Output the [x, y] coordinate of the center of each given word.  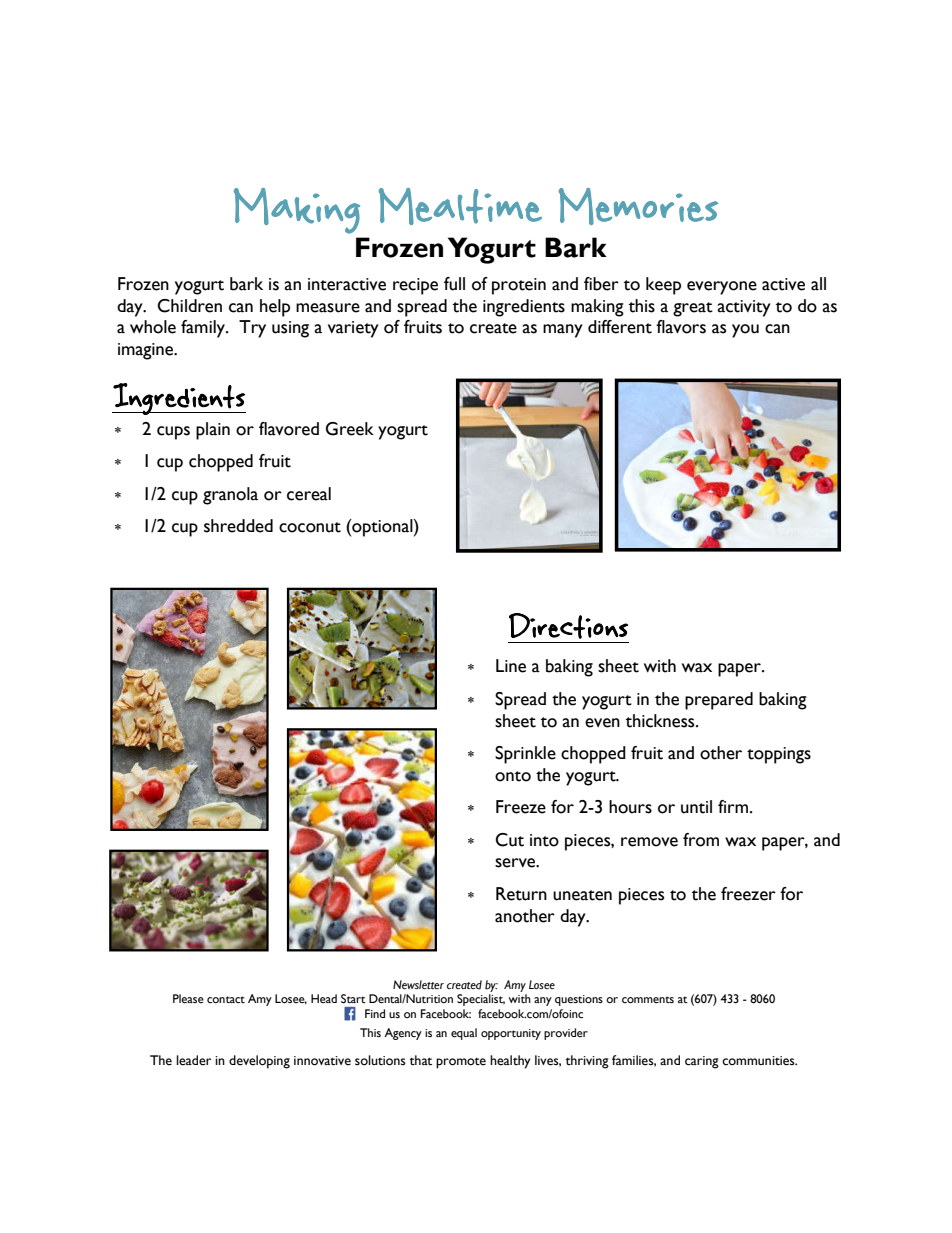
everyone [722, 288]
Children [189, 306]
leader [193, 1060]
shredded [238, 526]
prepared [719, 701]
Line [511, 666]
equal [464, 1034]
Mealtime [460, 206]
